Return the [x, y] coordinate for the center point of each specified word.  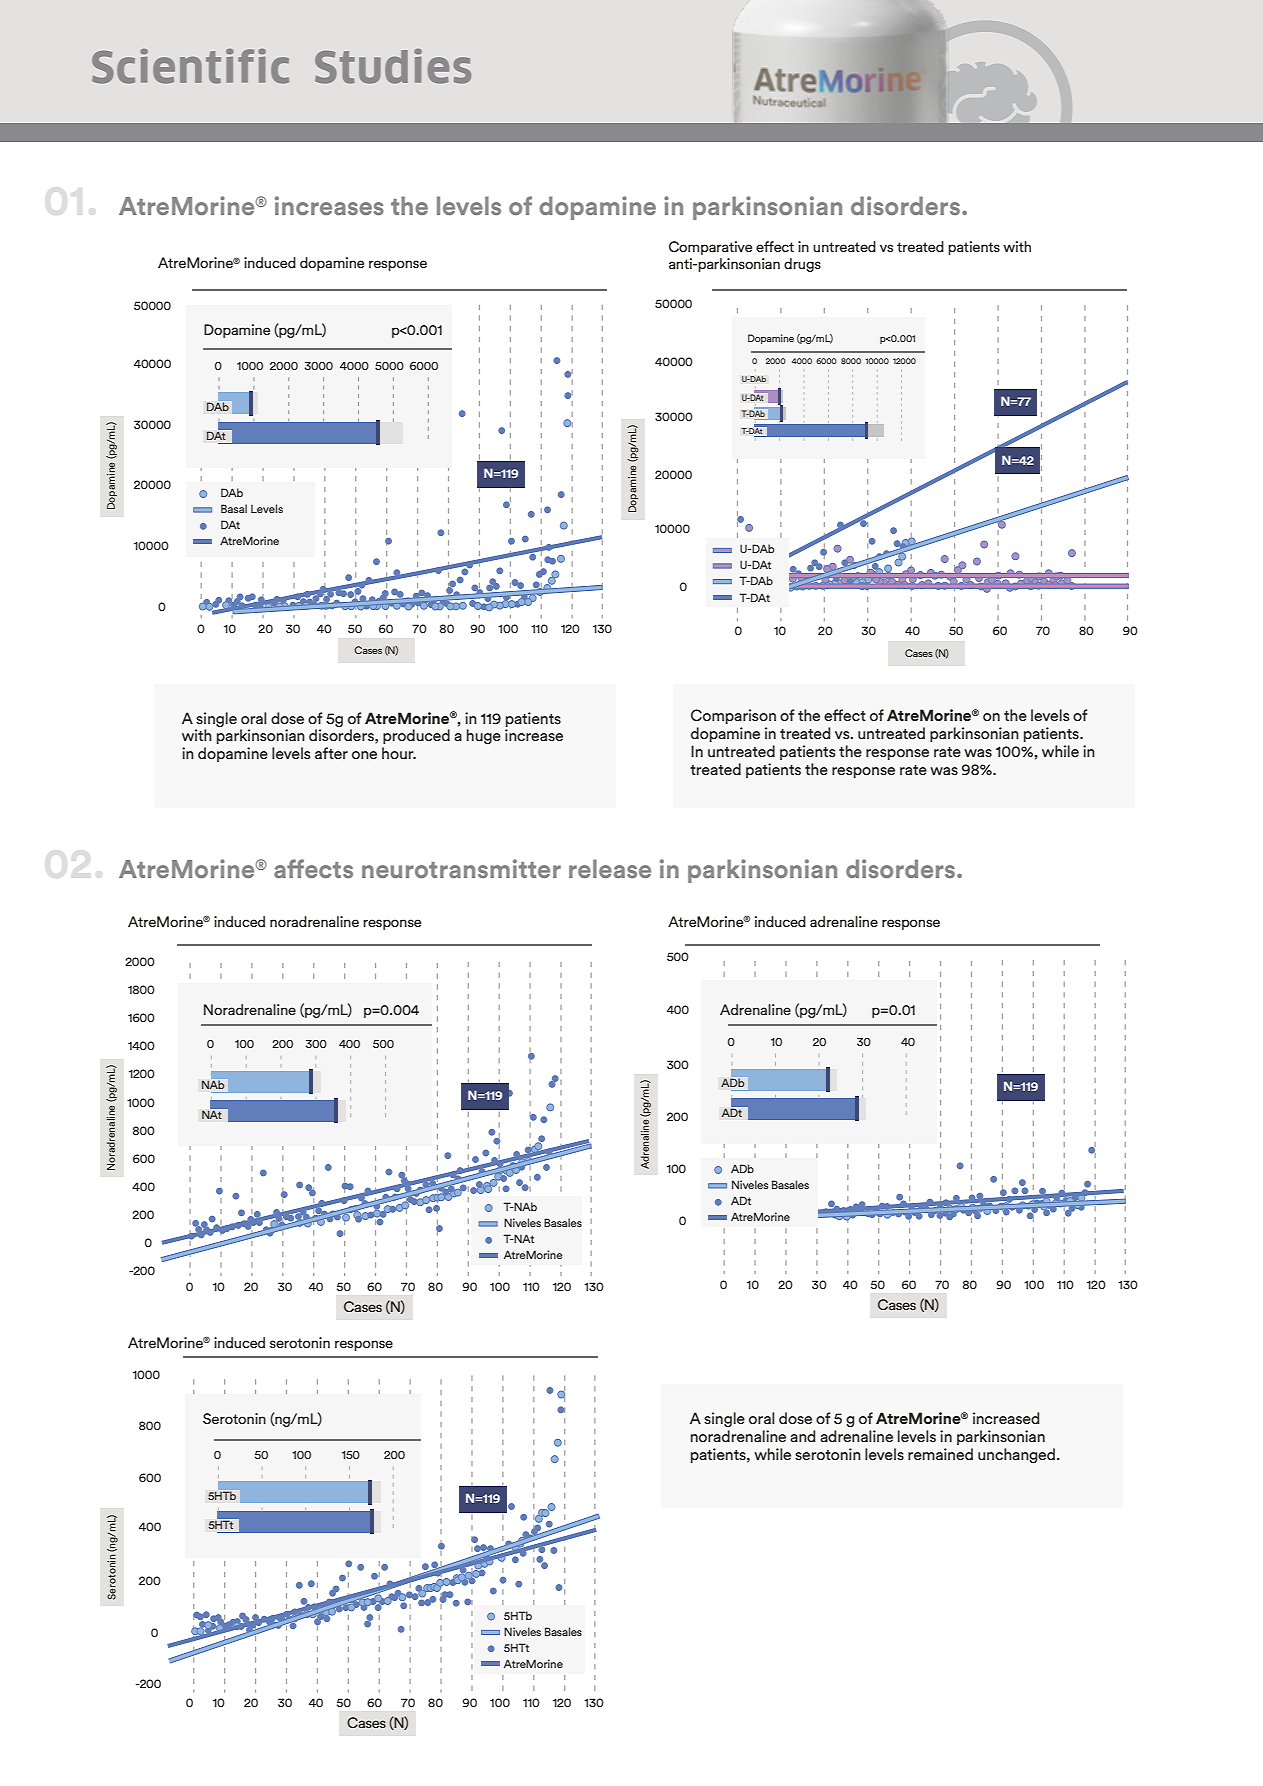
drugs [802, 265]
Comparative [710, 248]
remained [940, 1454]
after [331, 753]
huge [484, 737]
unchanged [1018, 1456]
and [803, 1436]
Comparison [733, 716]
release [610, 868]
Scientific [190, 66]
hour [399, 753]
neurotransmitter [461, 868]
